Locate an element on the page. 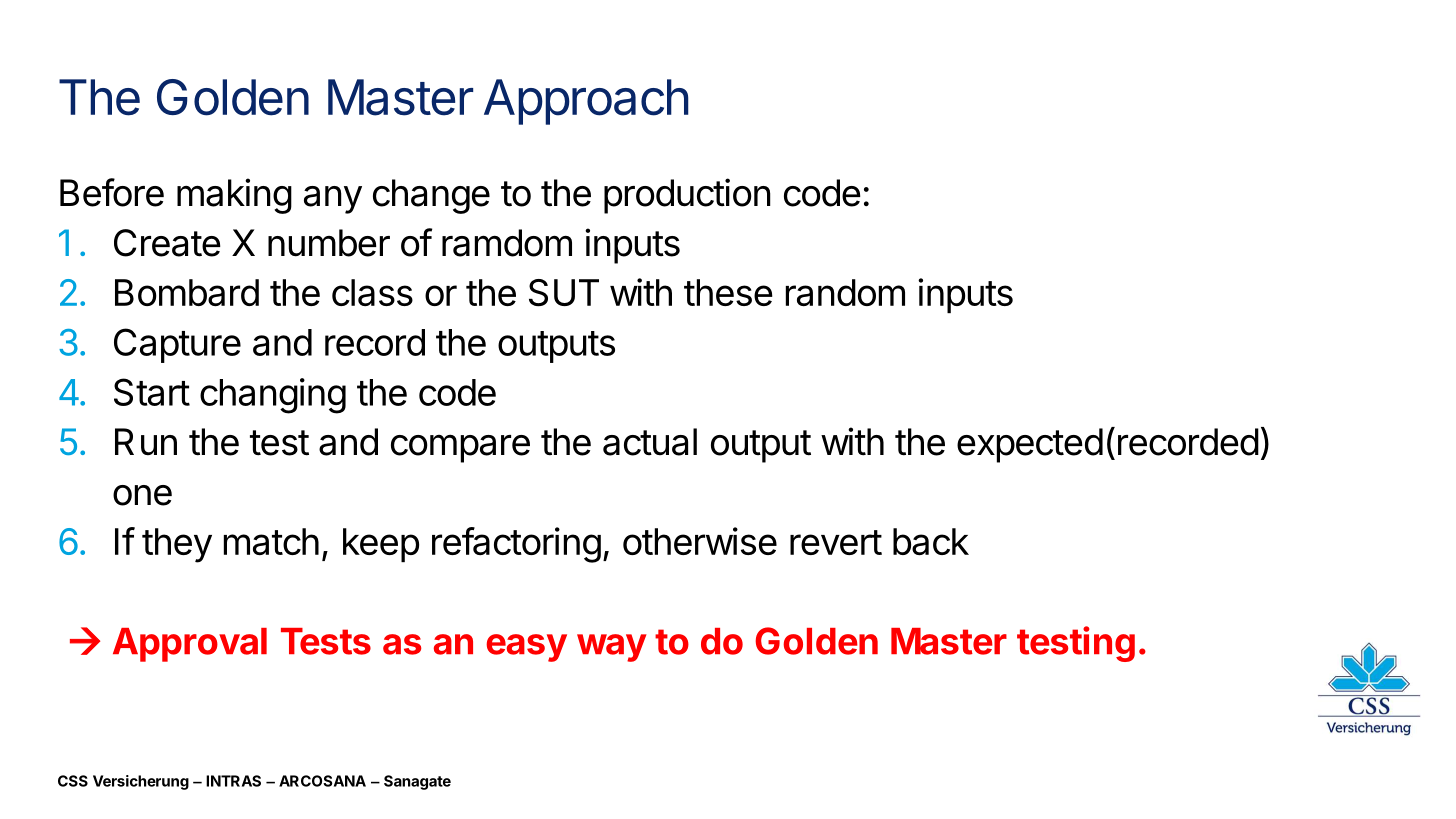 The width and height of the image is (1456, 819). CSS is located at coordinates (73, 781).
